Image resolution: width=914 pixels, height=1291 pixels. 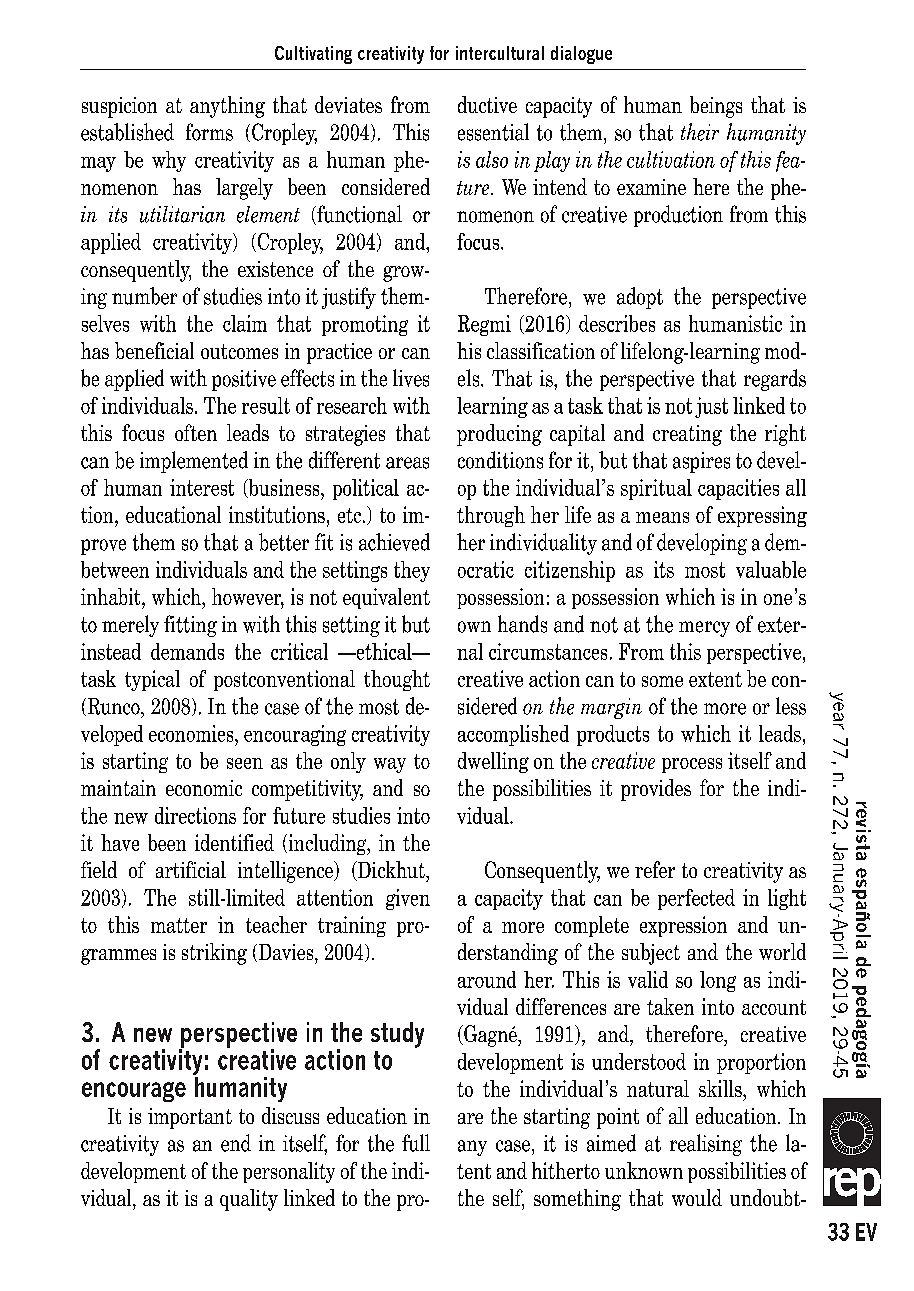 What do you see at coordinates (204, 788) in the page?
I see `economic` at bounding box center [204, 788].
